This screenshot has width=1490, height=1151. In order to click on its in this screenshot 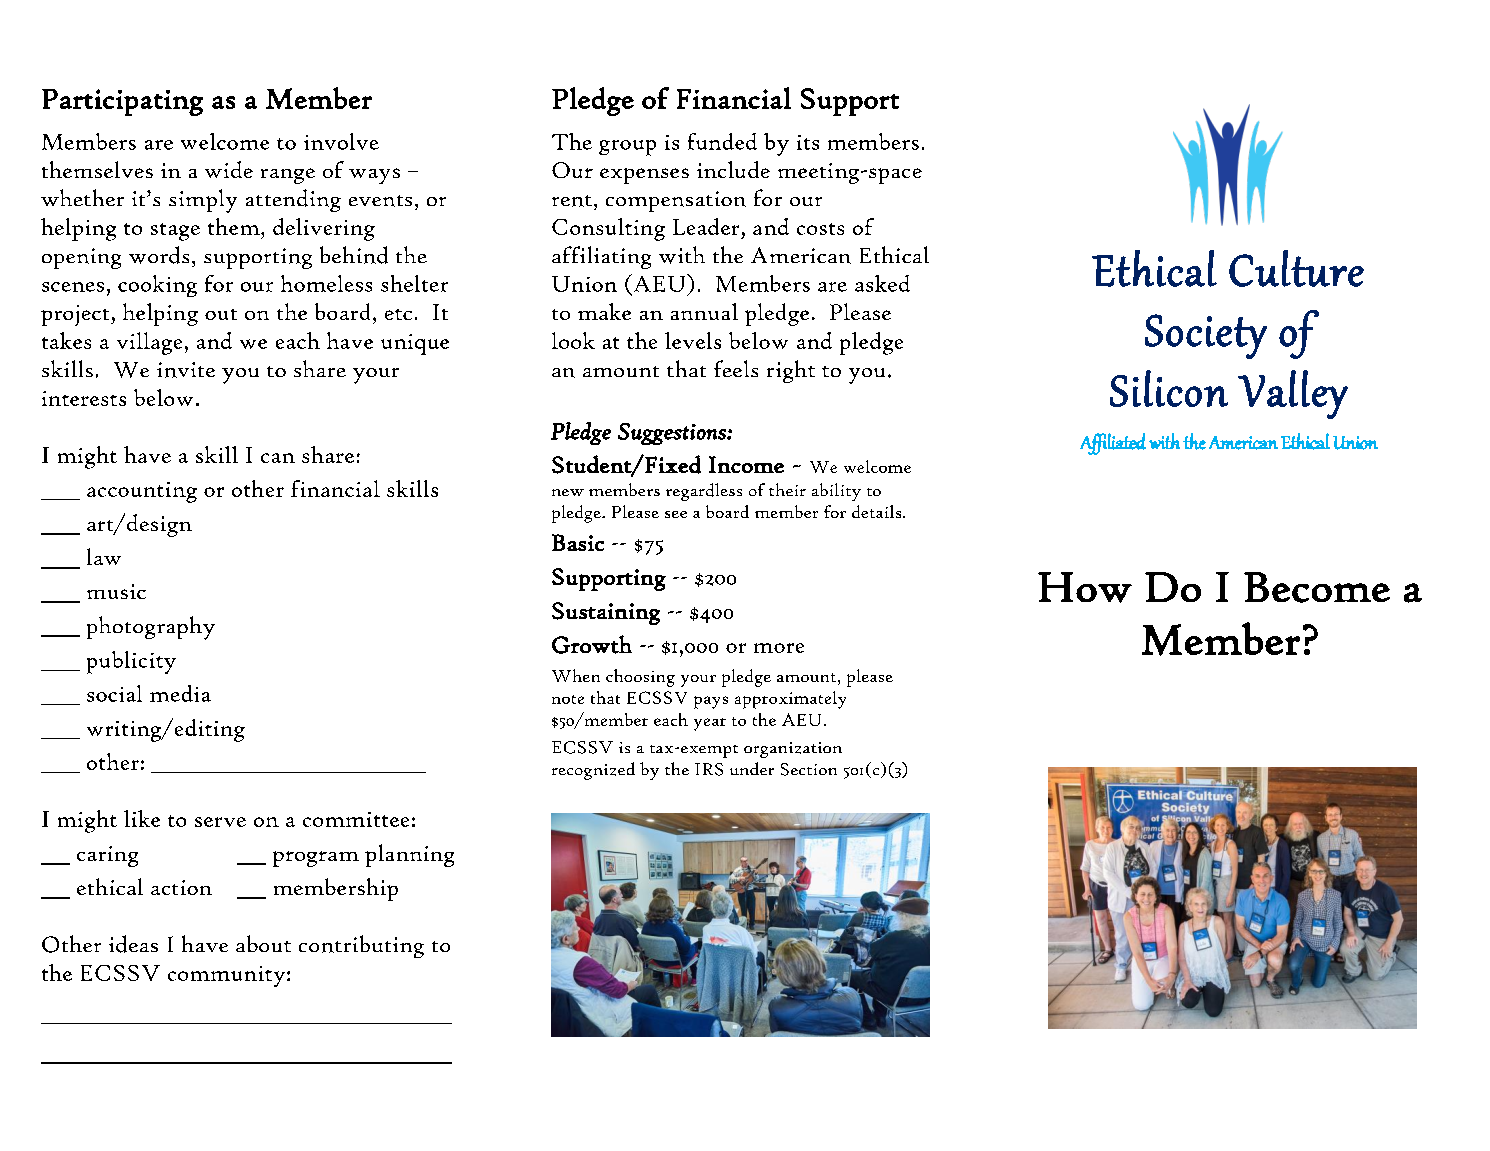, I will do `click(808, 142)`.
